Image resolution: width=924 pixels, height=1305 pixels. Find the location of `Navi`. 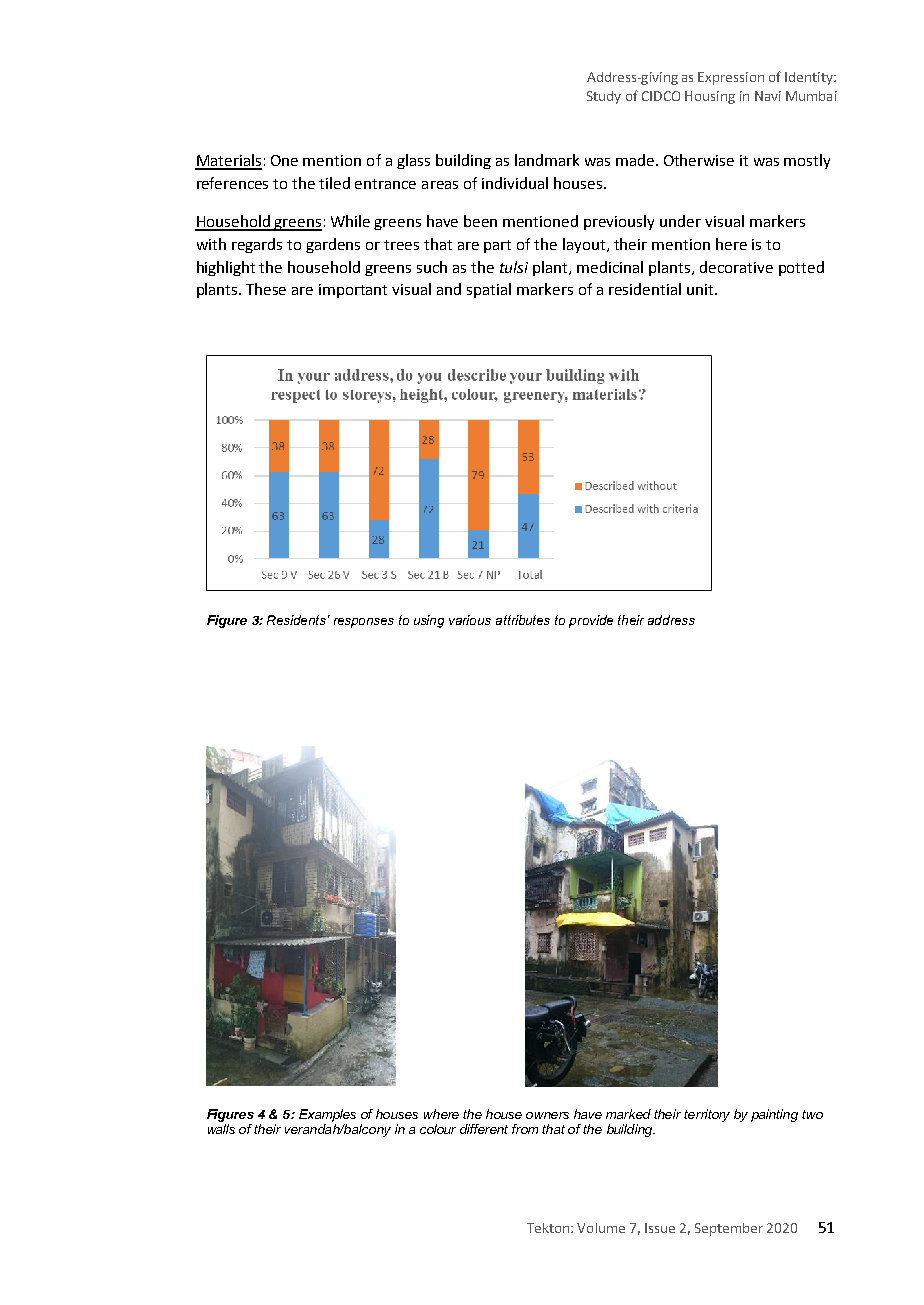

Navi is located at coordinates (768, 96).
